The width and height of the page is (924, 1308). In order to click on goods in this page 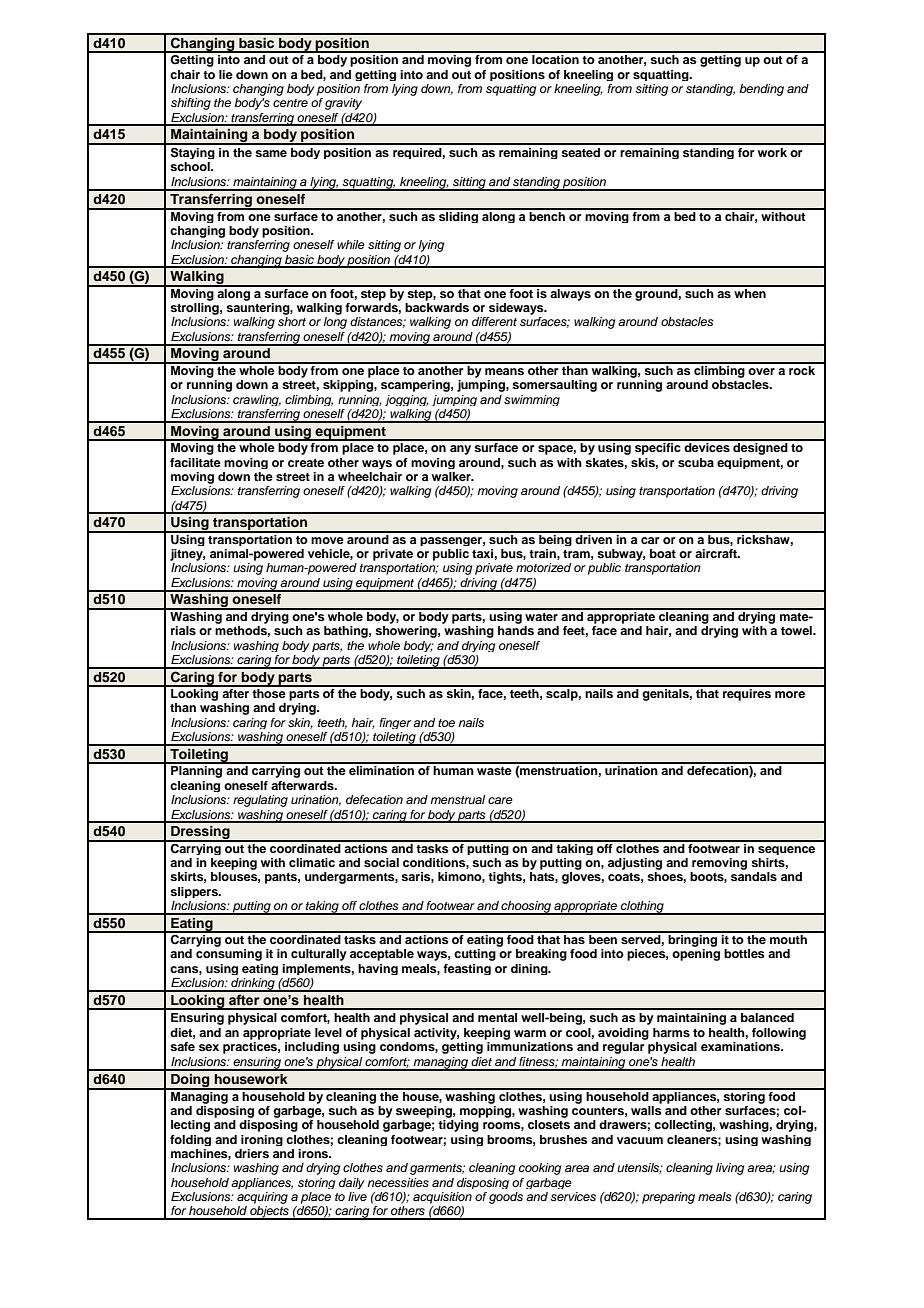, I will do `click(506, 1198)`.
